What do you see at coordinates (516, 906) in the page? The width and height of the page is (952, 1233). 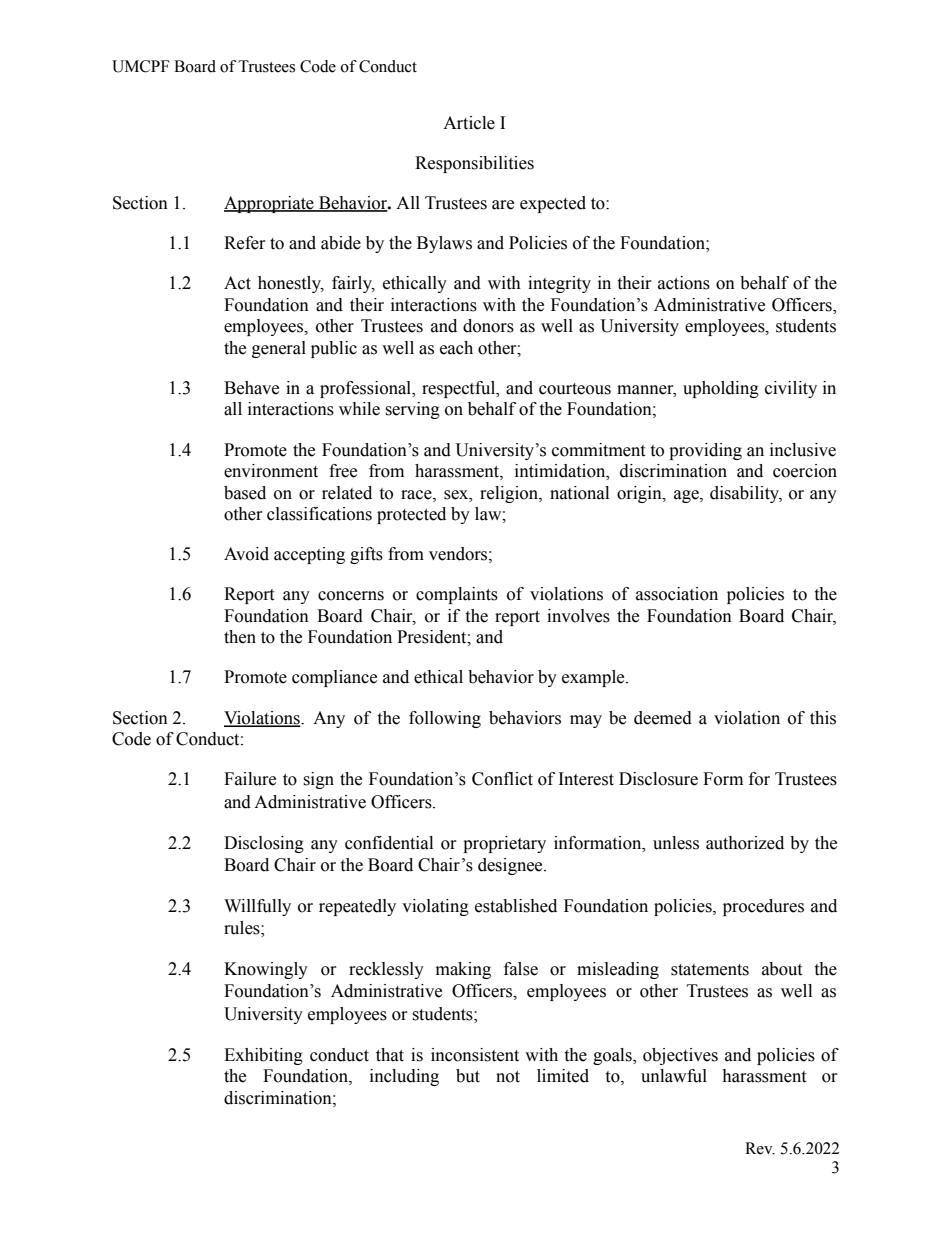 I see `established` at bounding box center [516, 906].
